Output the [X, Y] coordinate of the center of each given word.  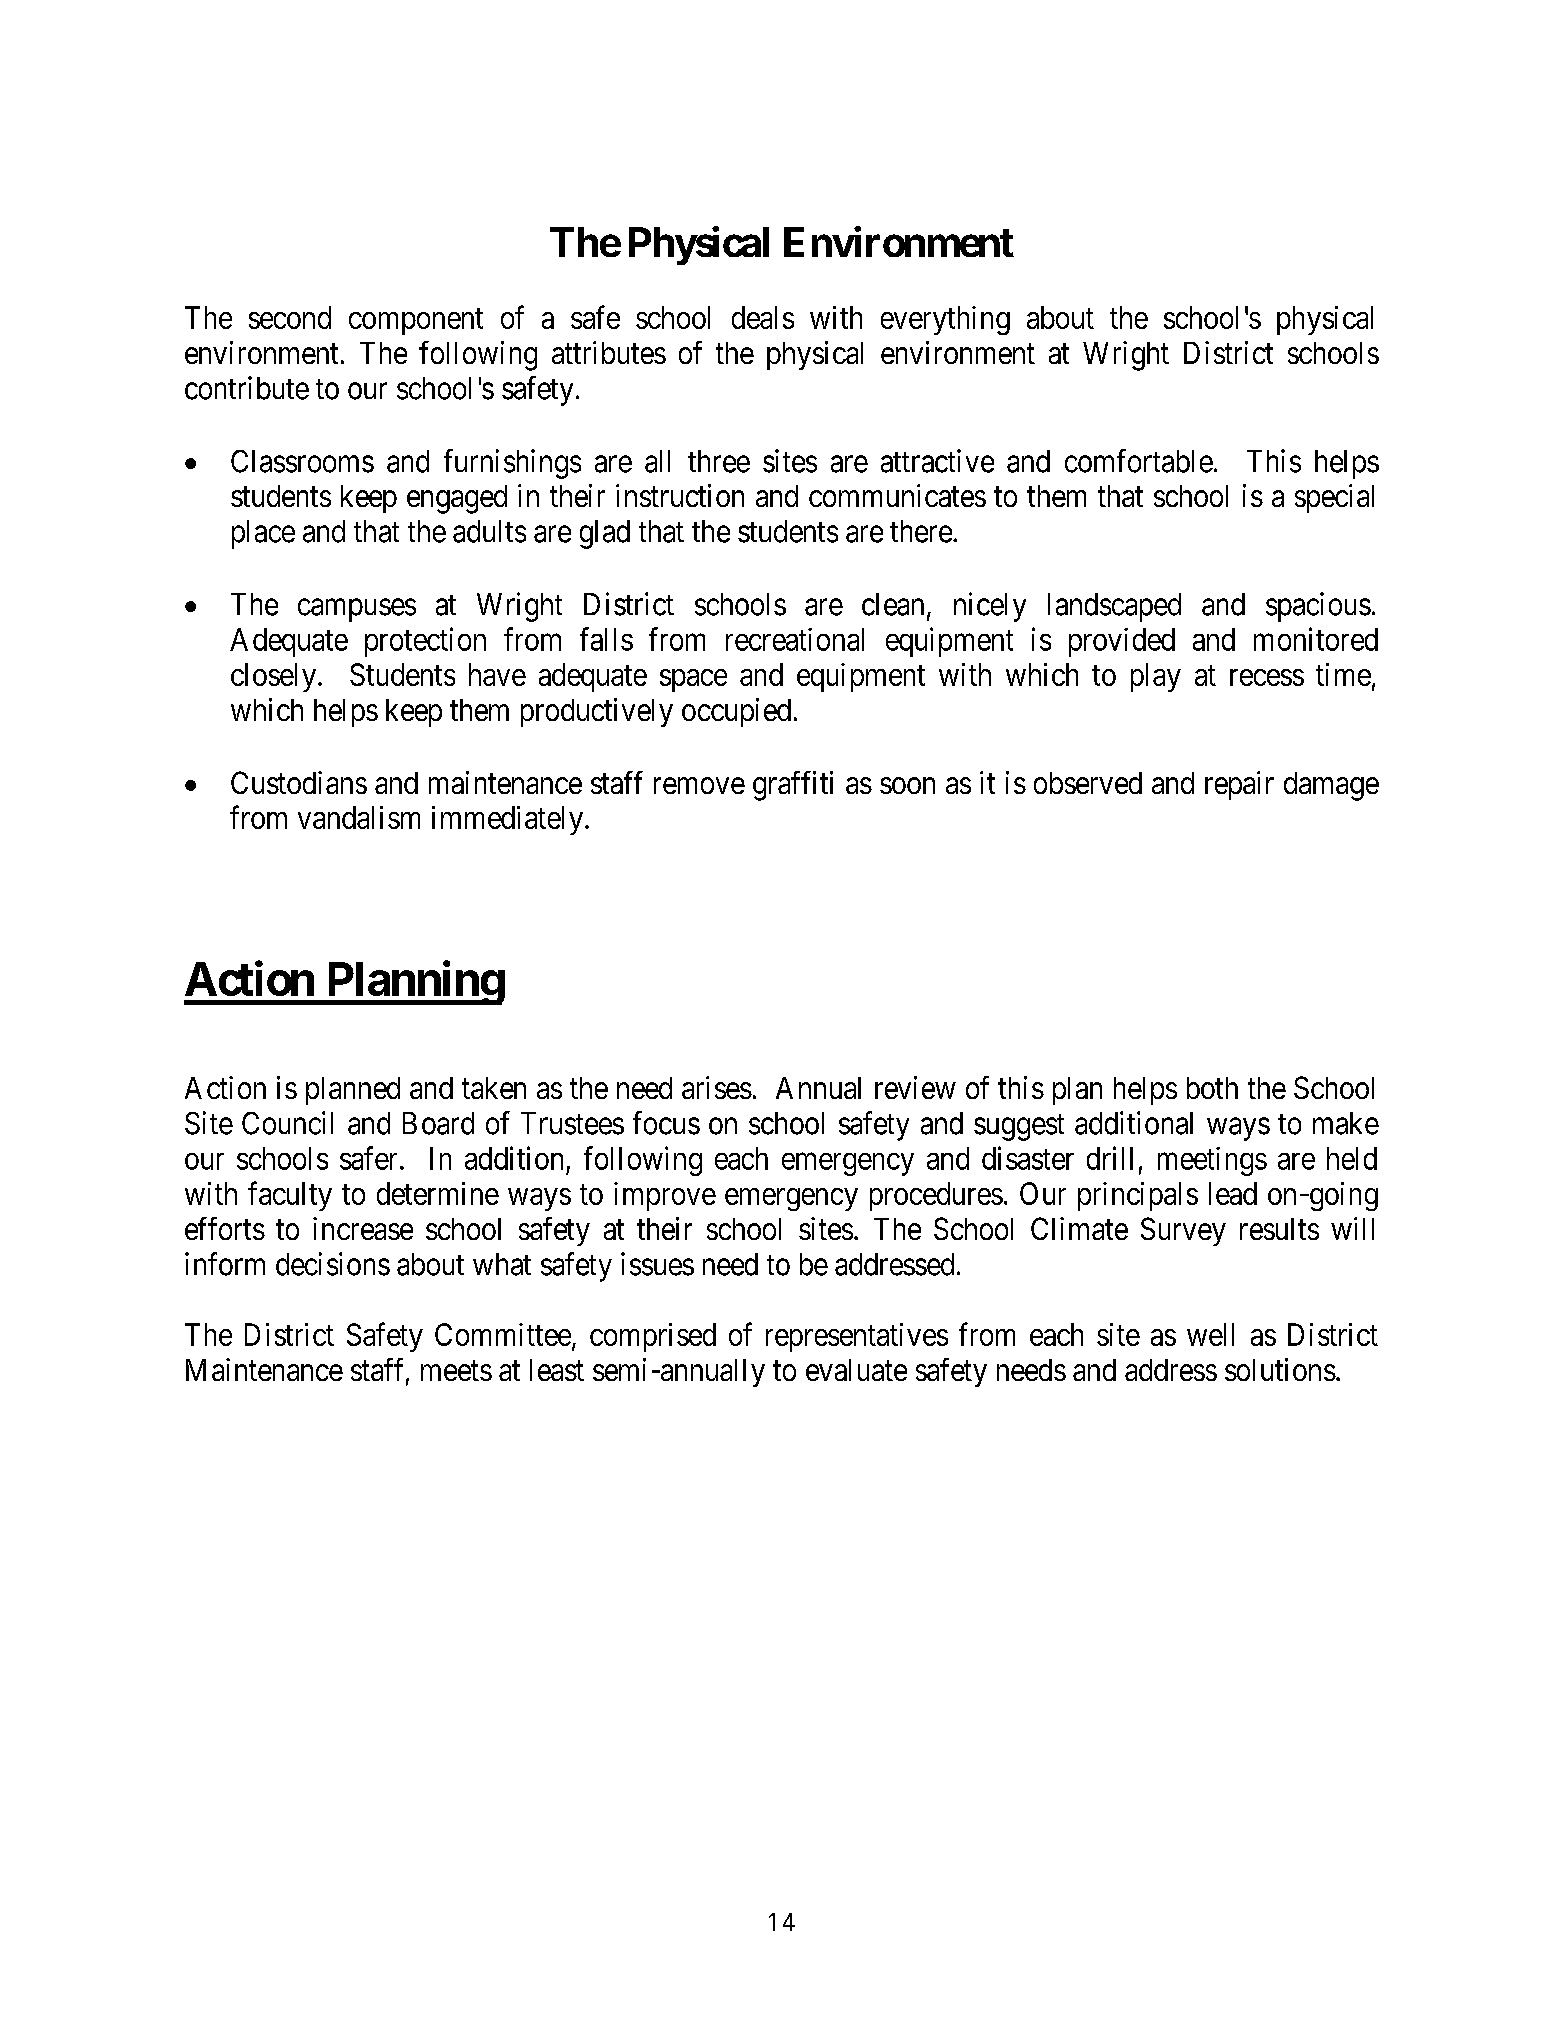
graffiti [793, 786]
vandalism [359, 817]
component [416, 322]
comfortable [1139, 461]
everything [945, 320]
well [1210, 1334]
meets [456, 1371]
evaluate [856, 1370]
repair [1239, 785]
